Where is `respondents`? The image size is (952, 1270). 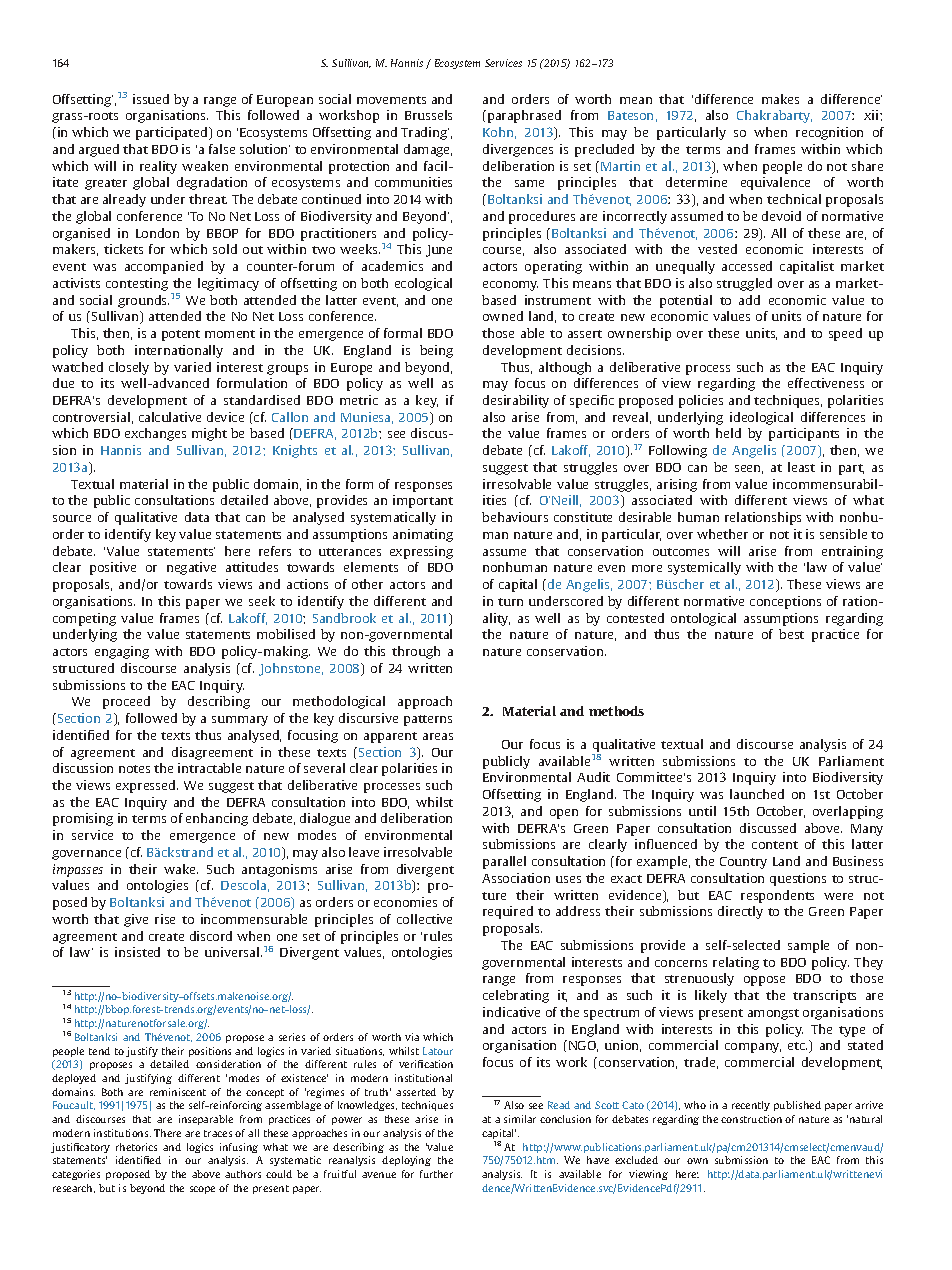
respondents is located at coordinates (777, 896).
